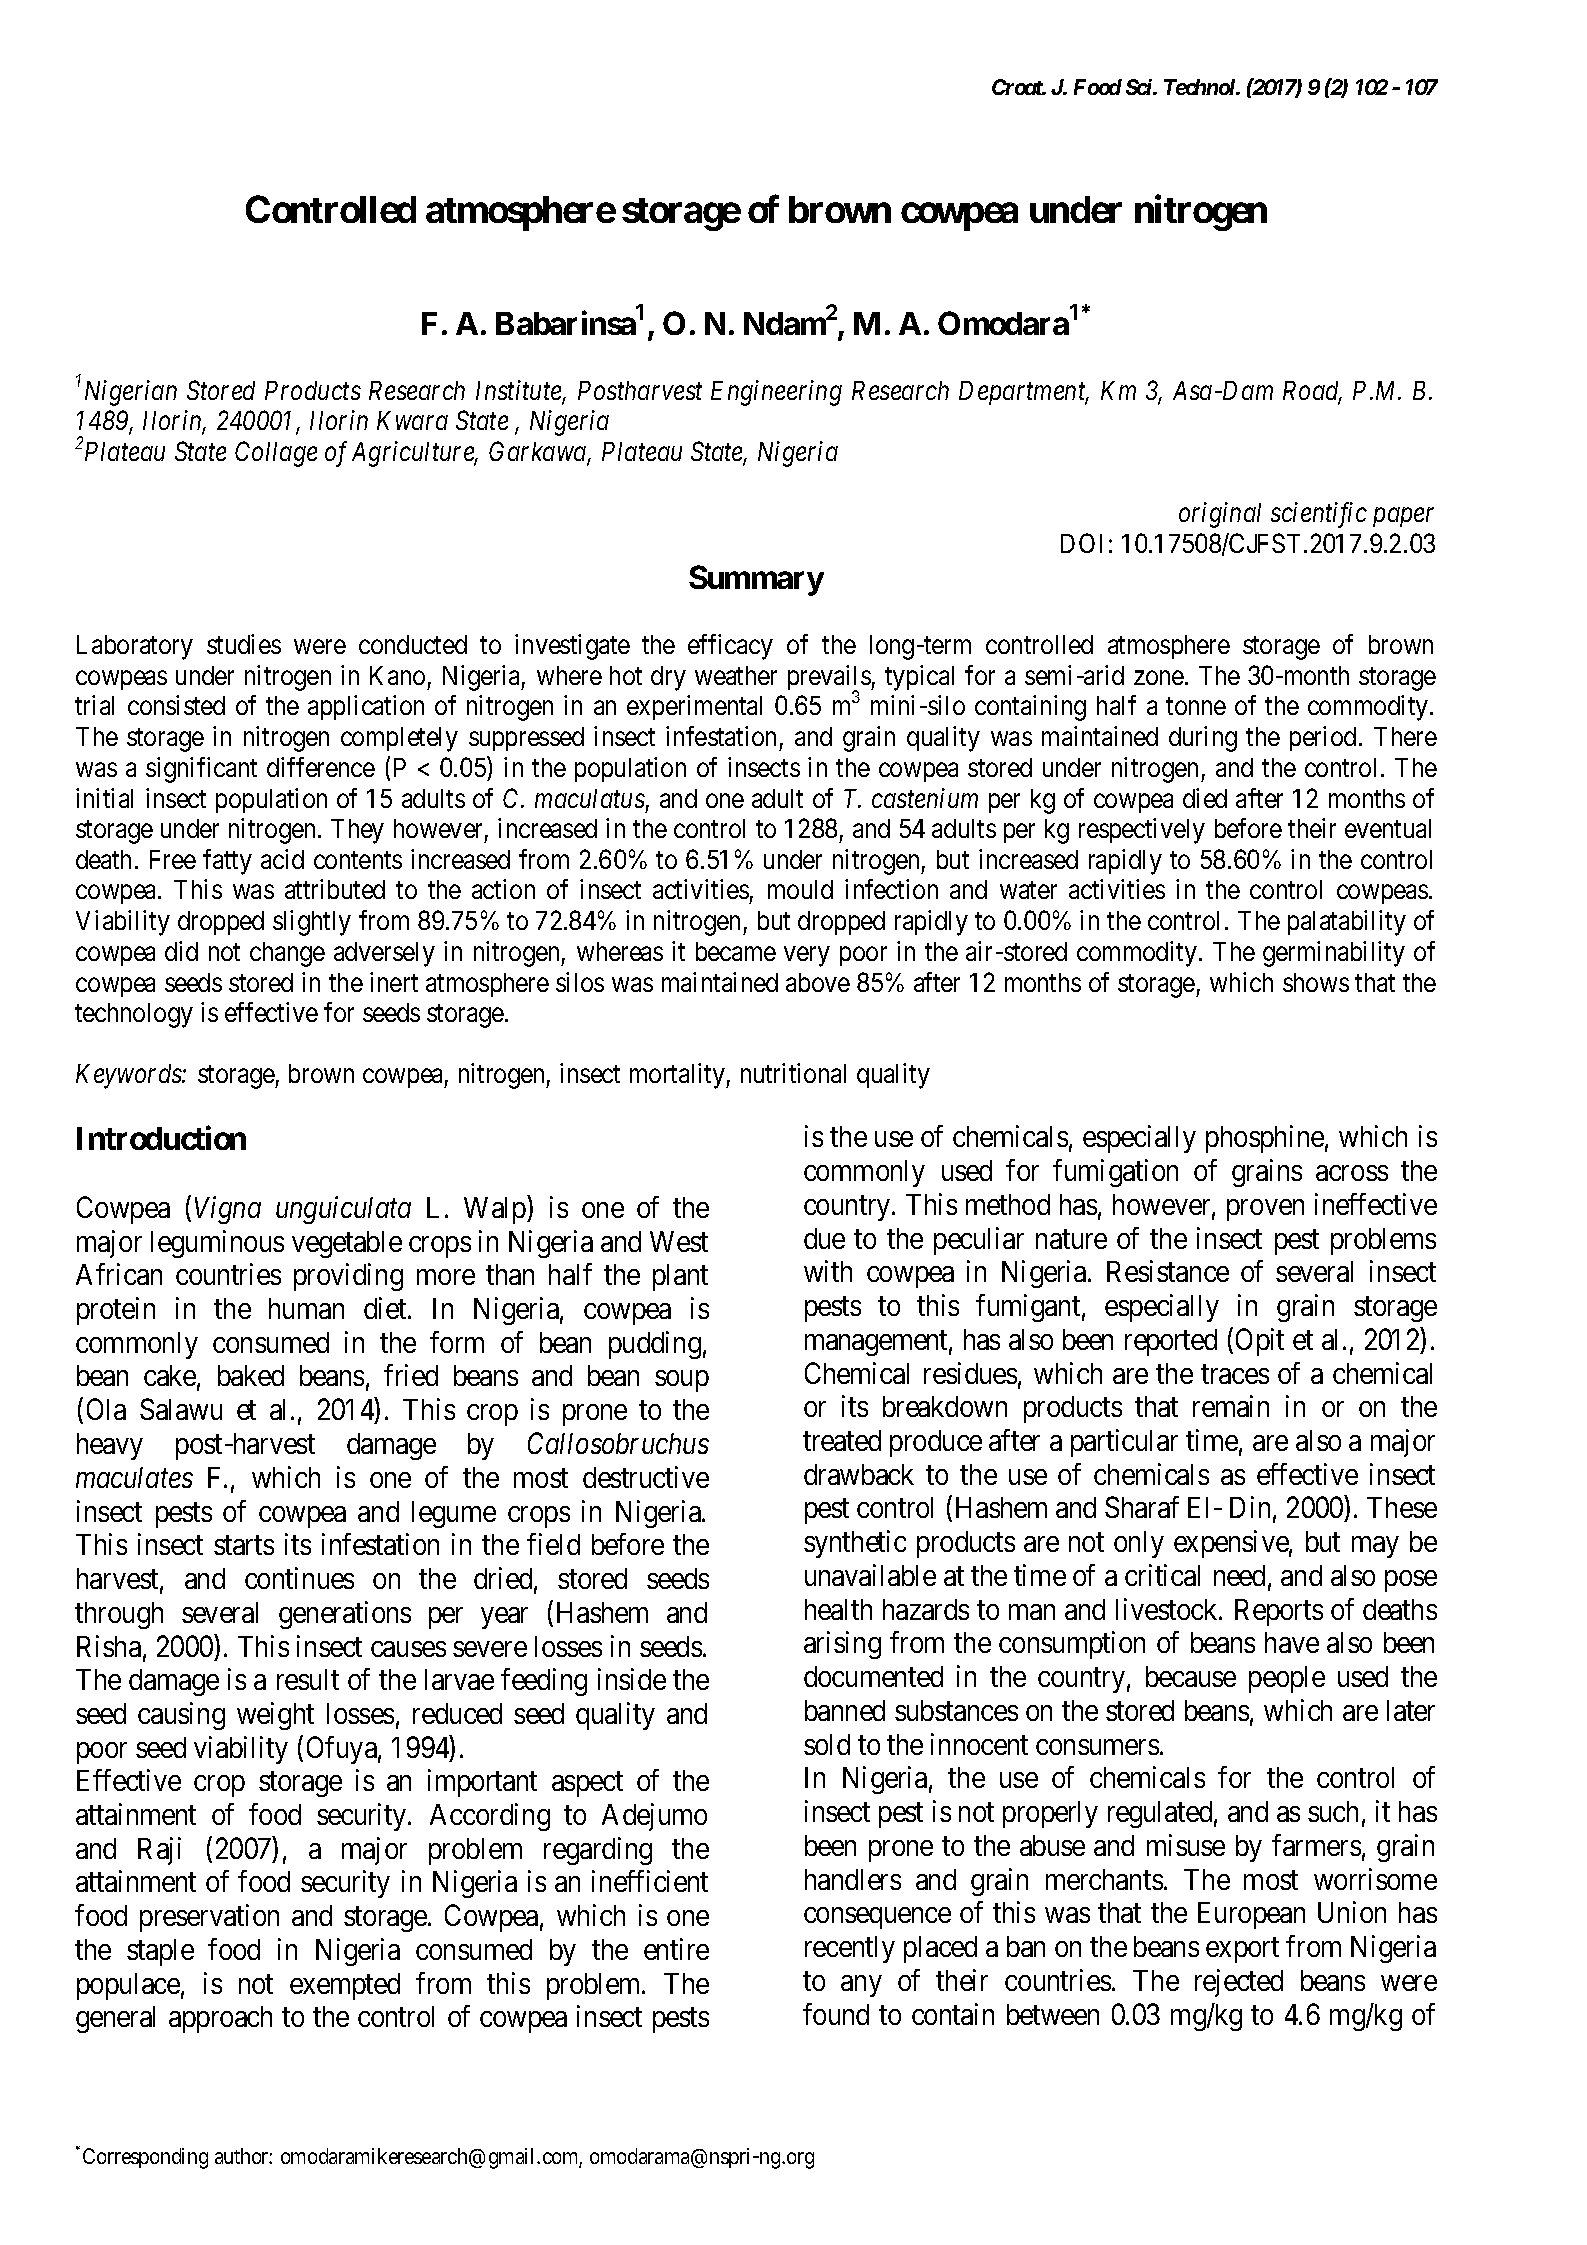  Describe the element at coordinates (1312, 392) in the screenshot. I see `Road` at that location.
